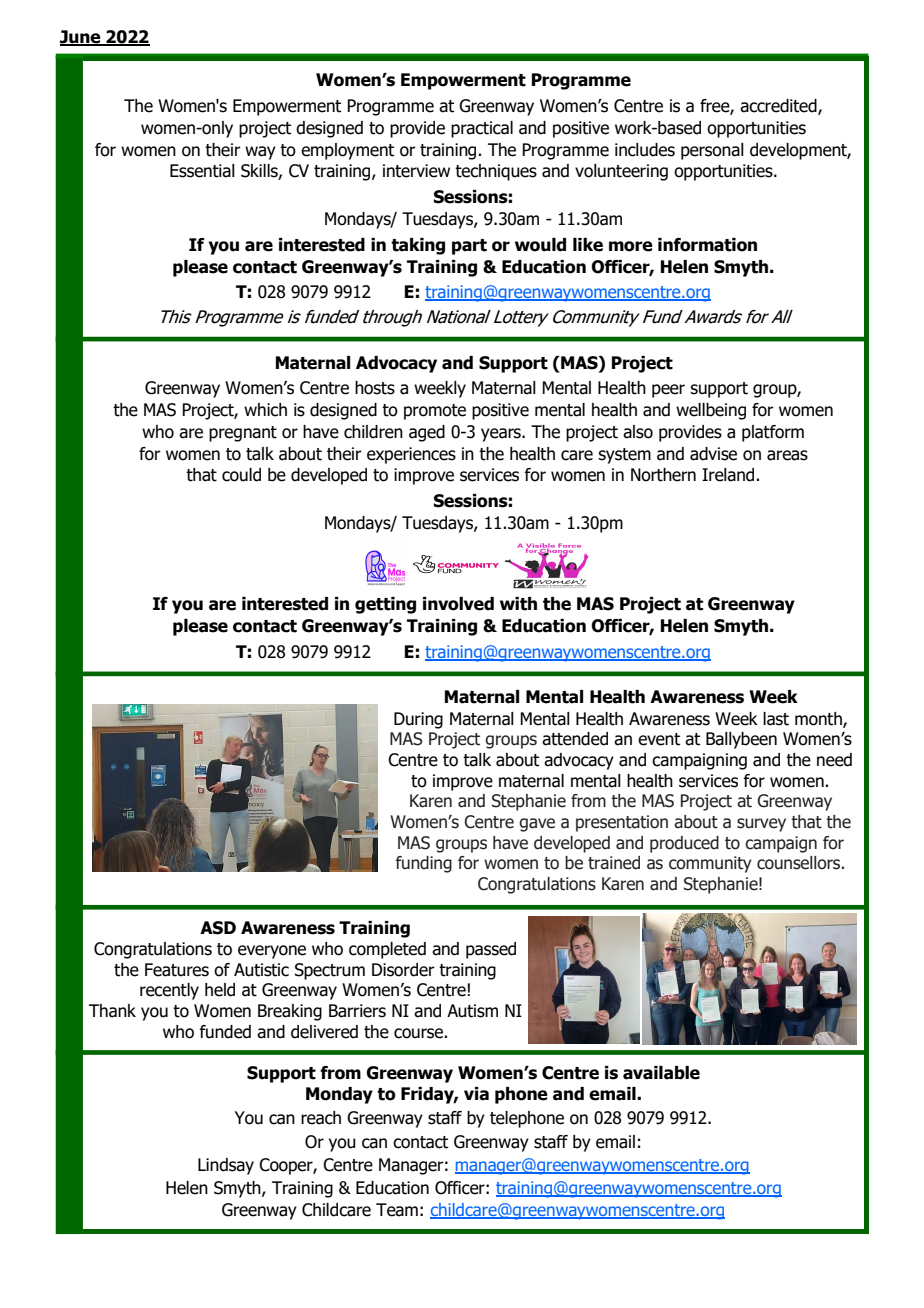 The image size is (924, 1308). Describe the element at coordinates (81, 38) in the screenshot. I see `June` at that location.
